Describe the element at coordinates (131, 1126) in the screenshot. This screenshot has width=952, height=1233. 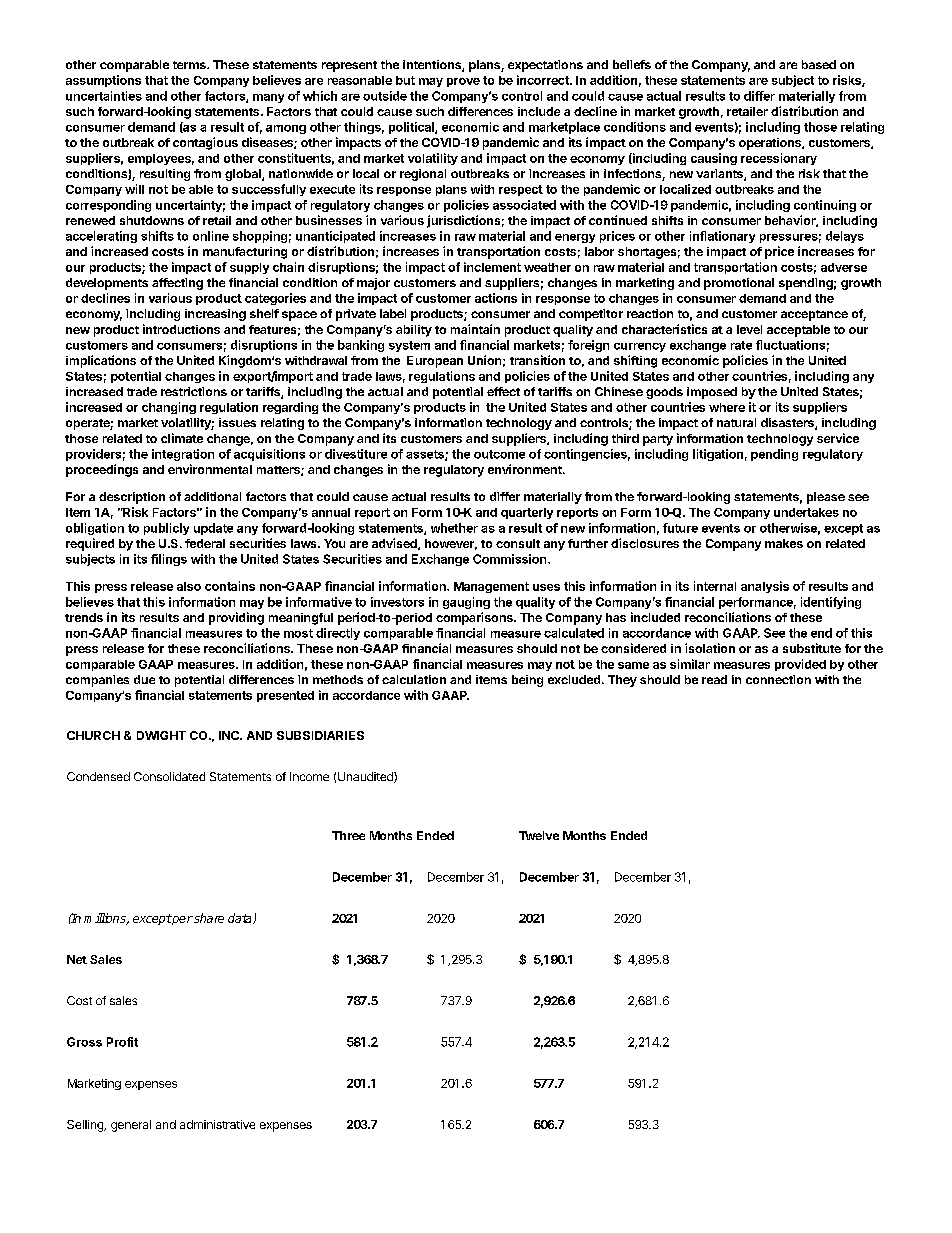
I see `general` at that location.
